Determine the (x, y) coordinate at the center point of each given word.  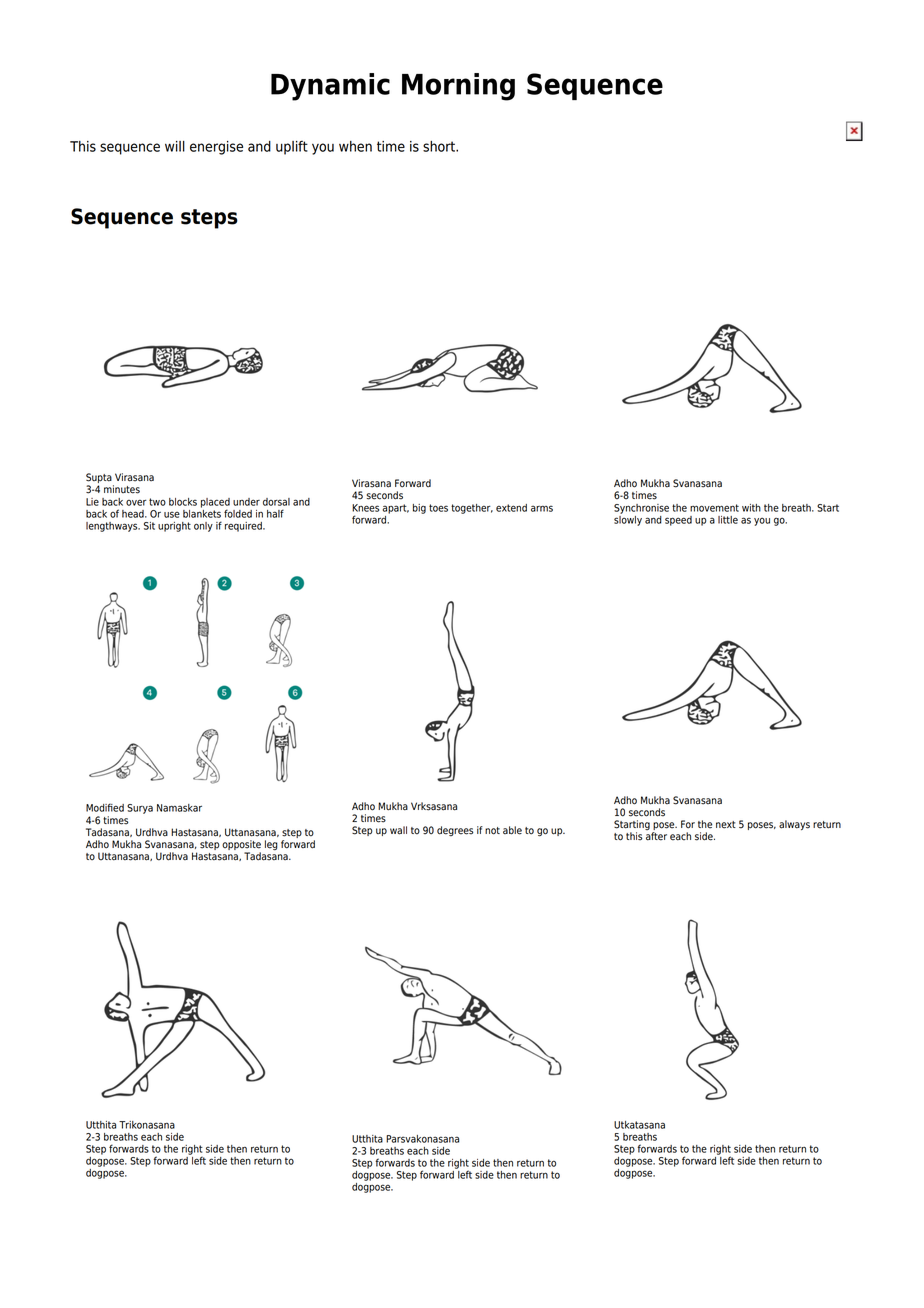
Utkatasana (639, 1125)
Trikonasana (147, 1125)
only (203, 527)
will (175, 146)
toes (438, 508)
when (355, 146)
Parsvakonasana (422, 1139)
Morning (458, 87)
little (728, 520)
